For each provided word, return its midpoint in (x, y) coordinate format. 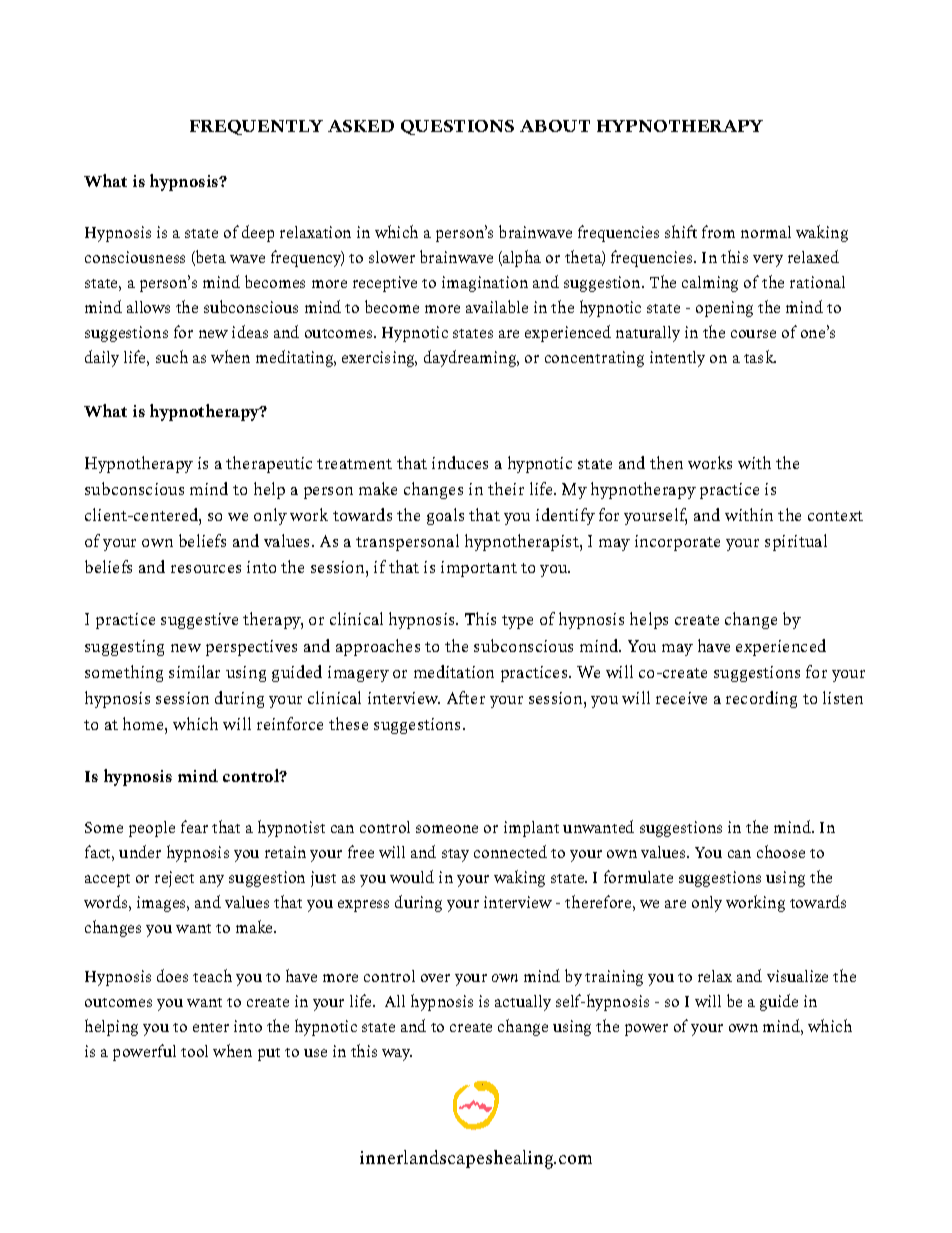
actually (523, 1003)
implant (531, 829)
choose (781, 851)
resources (206, 569)
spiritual (796, 542)
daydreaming (471, 358)
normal (766, 232)
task (760, 356)
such (172, 356)
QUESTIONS (457, 127)
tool (194, 1051)
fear (194, 826)
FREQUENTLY (256, 127)
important (479, 569)
